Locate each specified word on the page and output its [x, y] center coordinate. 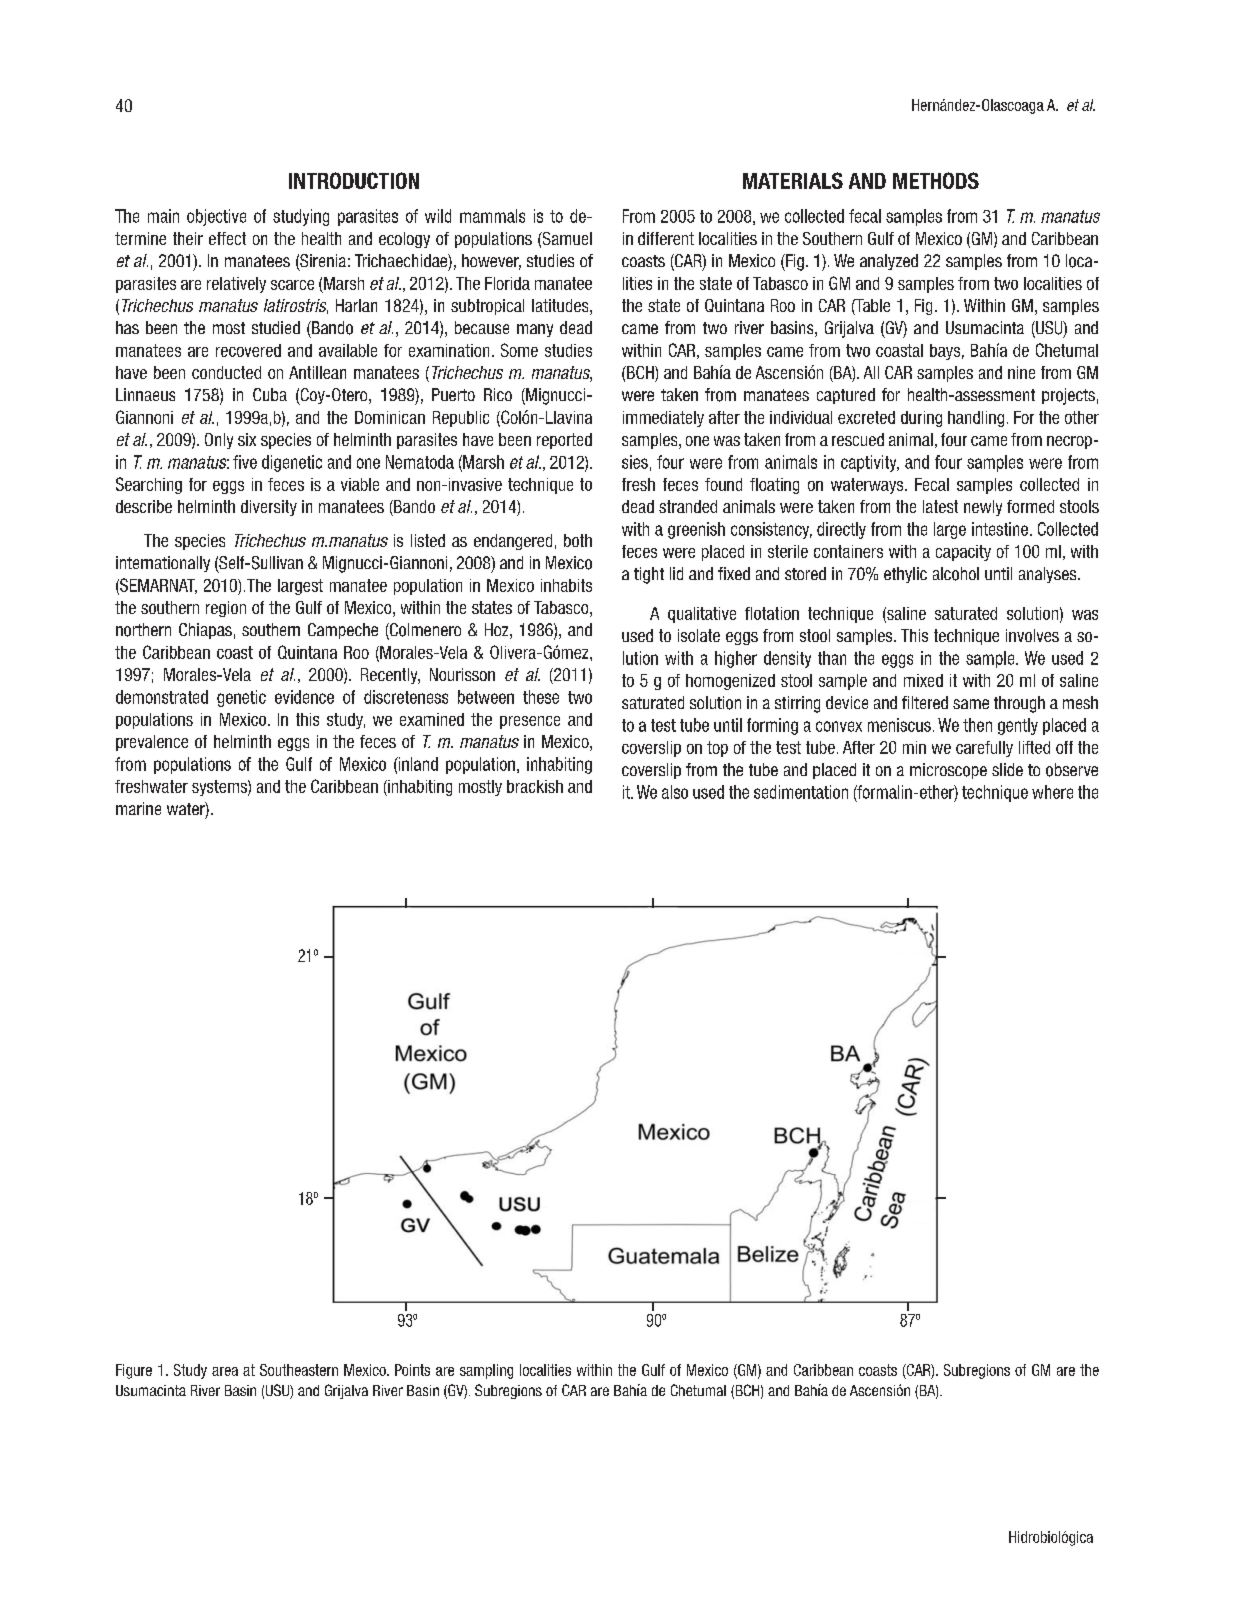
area [225, 1371]
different [666, 238]
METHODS [936, 180]
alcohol [956, 574]
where [1052, 792]
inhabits [566, 585]
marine [138, 808]
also [675, 792]
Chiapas [205, 631]
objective [216, 217]
